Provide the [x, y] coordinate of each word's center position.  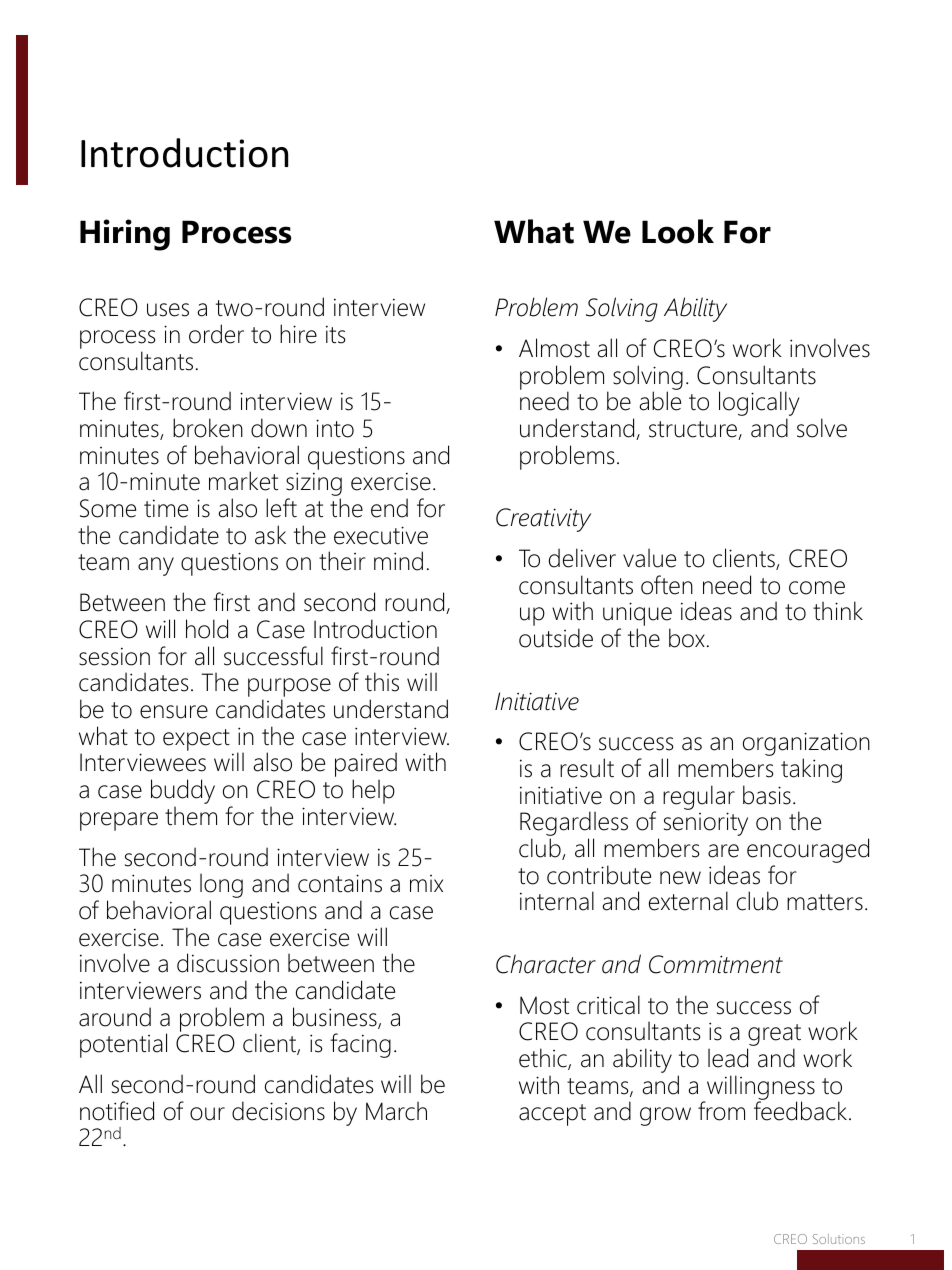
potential [123, 1045]
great [774, 1036]
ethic [544, 1059]
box [687, 638]
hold [207, 629]
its [335, 334]
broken [208, 428]
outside [556, 638]
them [191, 816]
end [389, 508]
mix [426, 883]
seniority [706, 824]
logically [759, 405]
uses [168, 310]
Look [678, 231]
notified [117, 1111]
